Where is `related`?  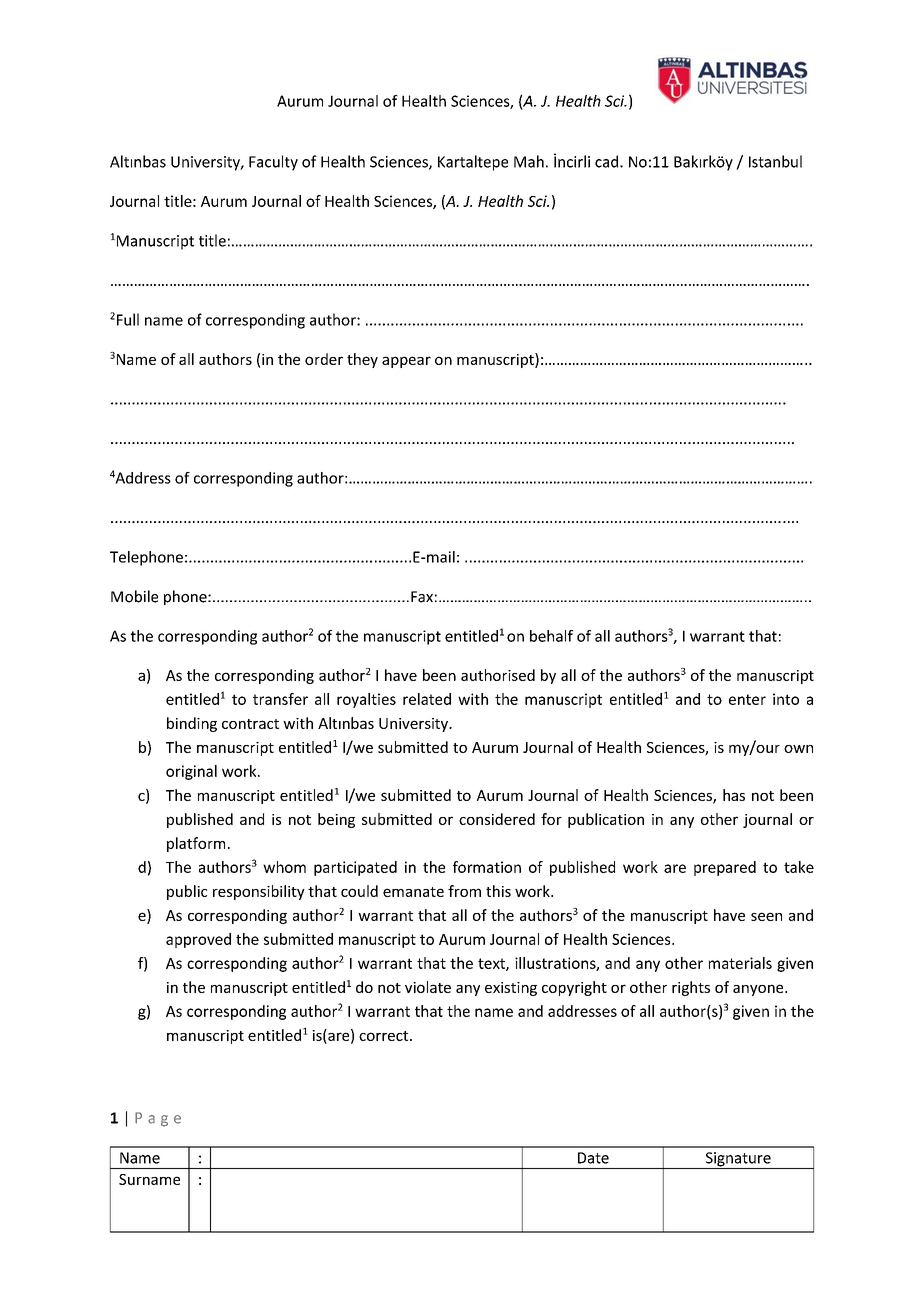
related is located at coordinates (427, 699).
